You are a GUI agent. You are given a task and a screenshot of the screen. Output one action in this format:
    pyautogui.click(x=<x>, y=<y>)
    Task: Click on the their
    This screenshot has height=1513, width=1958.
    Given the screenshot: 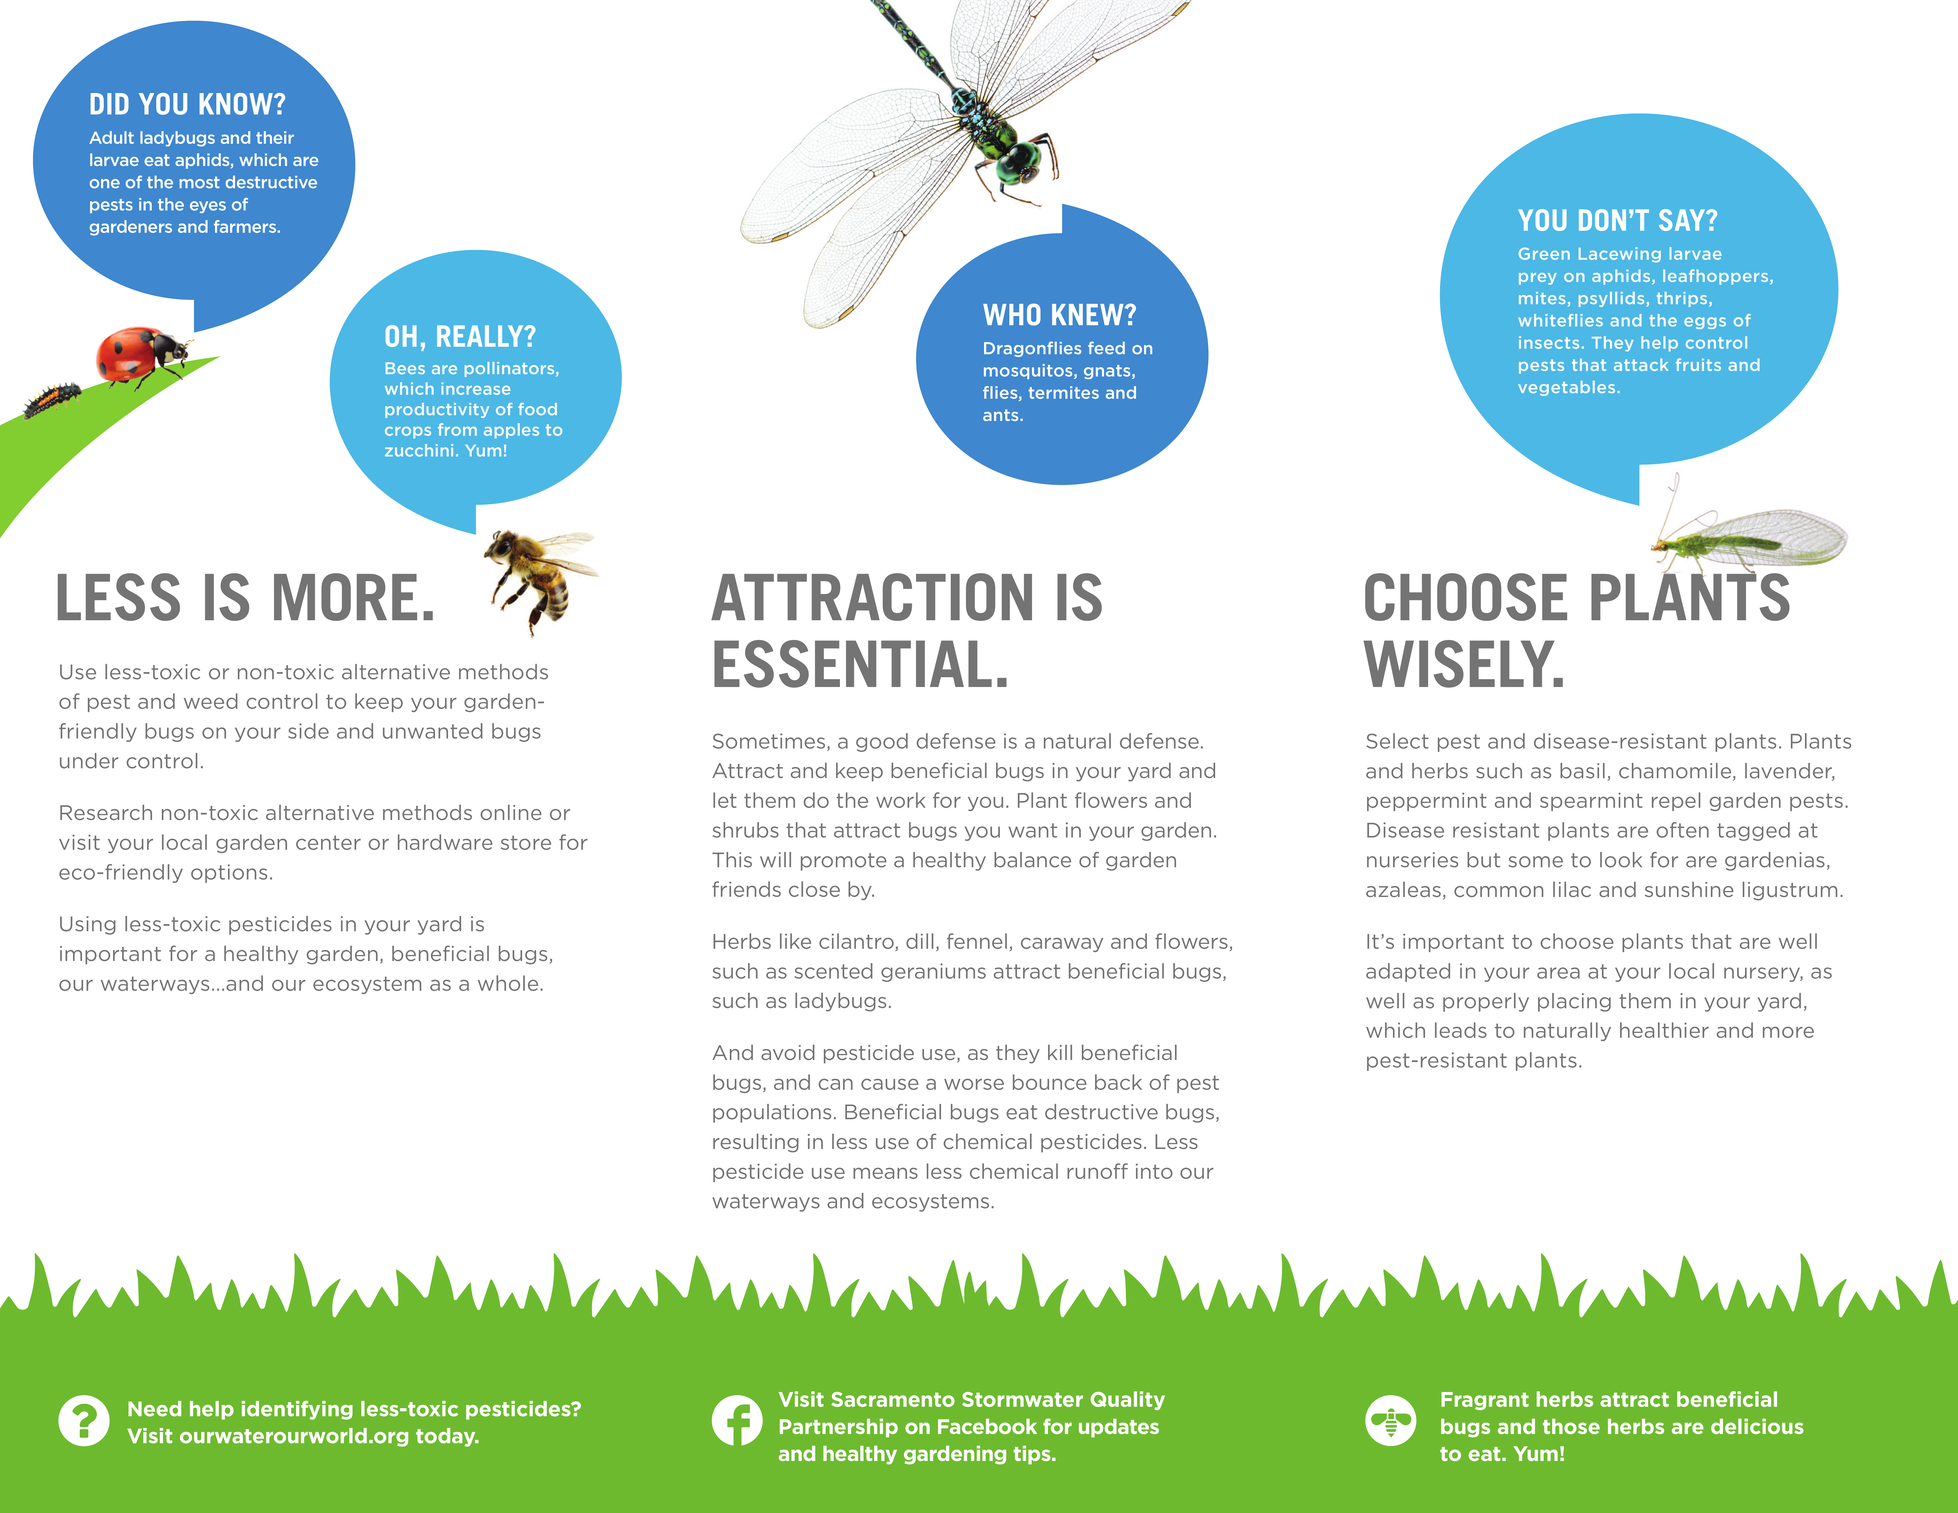 What is the action you would take?
    pyautogui.click(x=275, y=137)
